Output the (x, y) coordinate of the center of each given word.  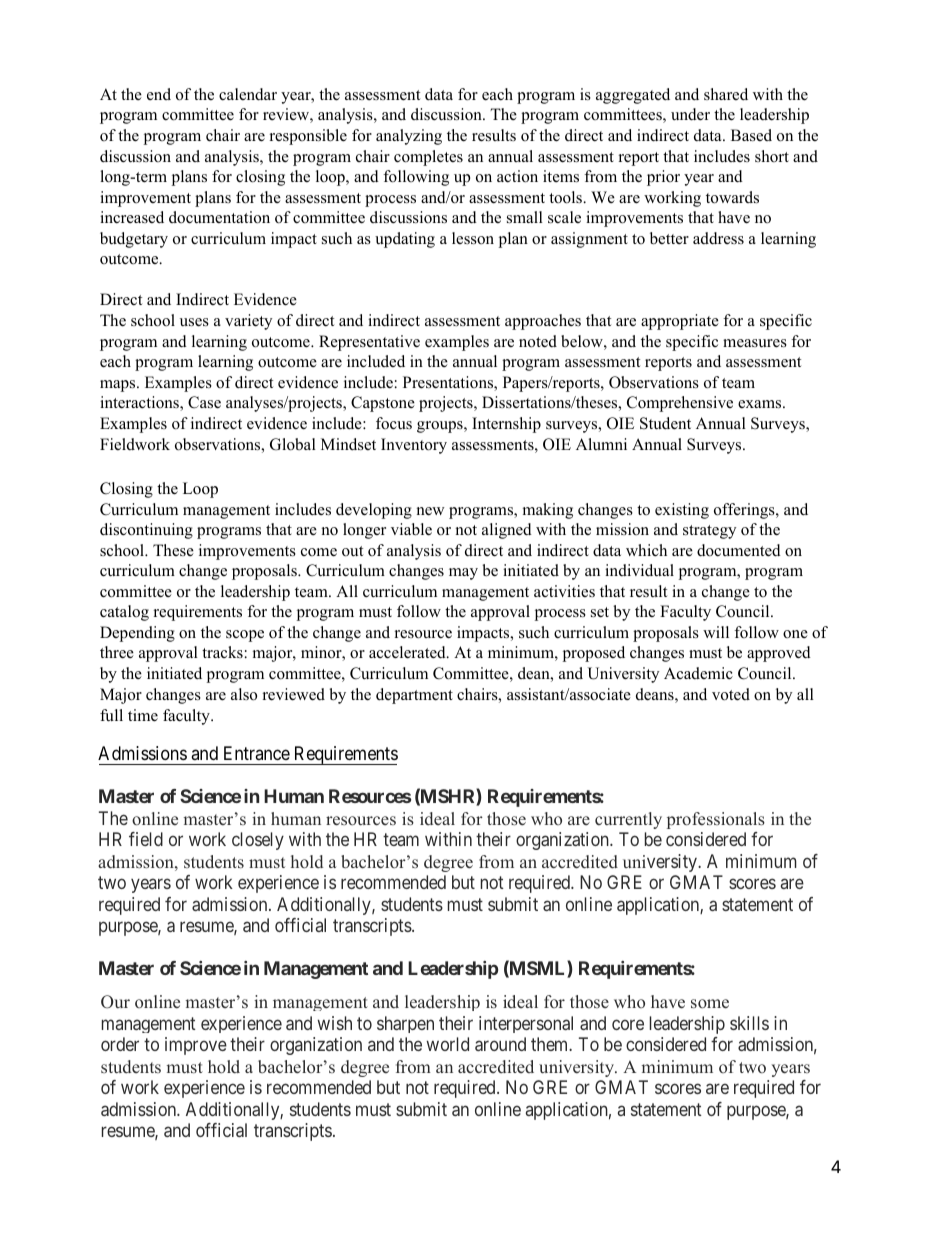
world (447, 1044)
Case (204, 402)
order (120, 1044)
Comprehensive (680, 404)
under (690, 114)
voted (731, 694)
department (414, 696)
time (143, 715)
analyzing (409, 137)
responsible (308, 137)
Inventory (414, 446)
